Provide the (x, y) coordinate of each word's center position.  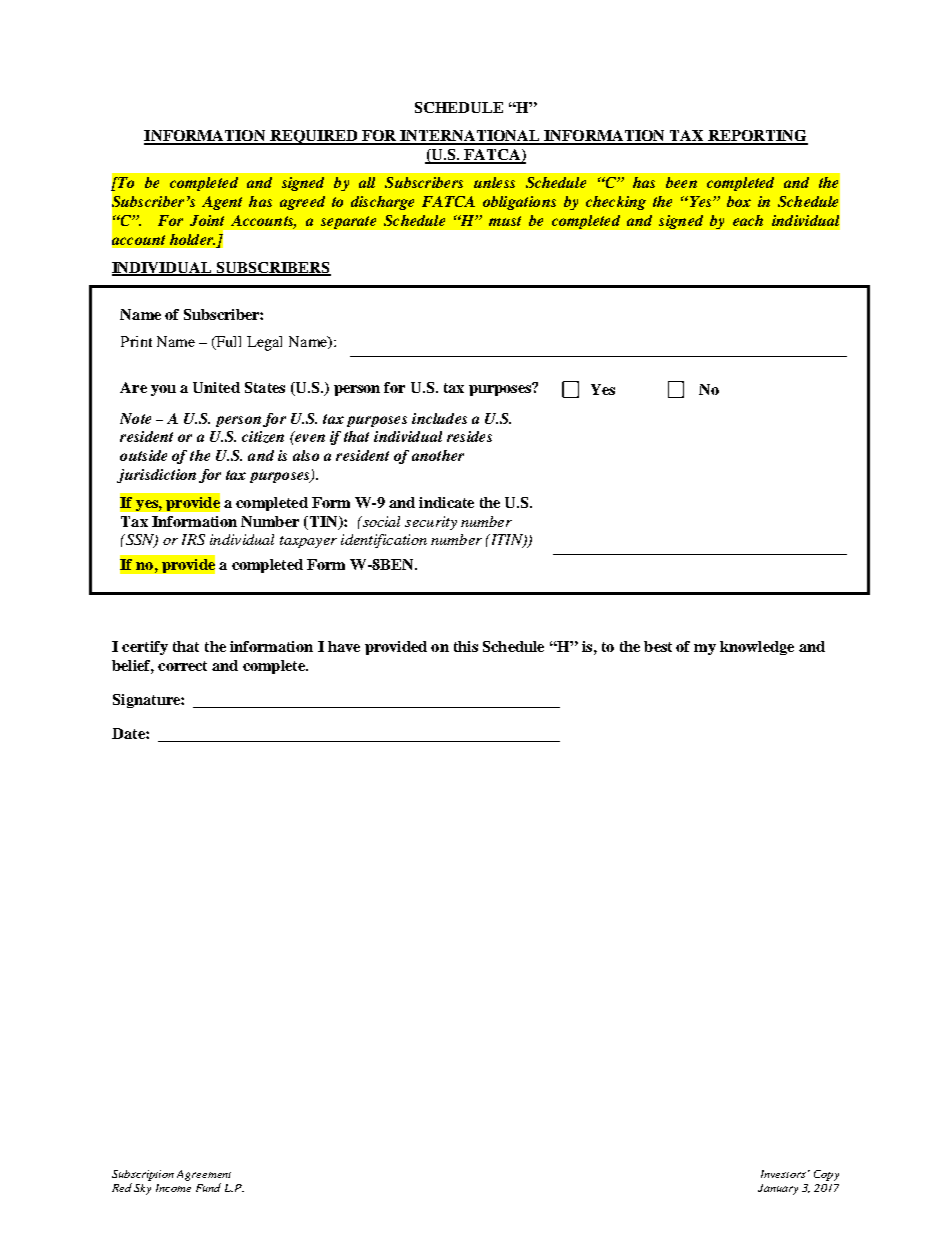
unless (494, 182)
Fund (208, 1187)
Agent (222, 203)
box (739, 201)
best (658, 646)
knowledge (757, 648)
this (466, 646)
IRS (193, 539)
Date (129, 733)
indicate (446, 502)
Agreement (204, 1175)
